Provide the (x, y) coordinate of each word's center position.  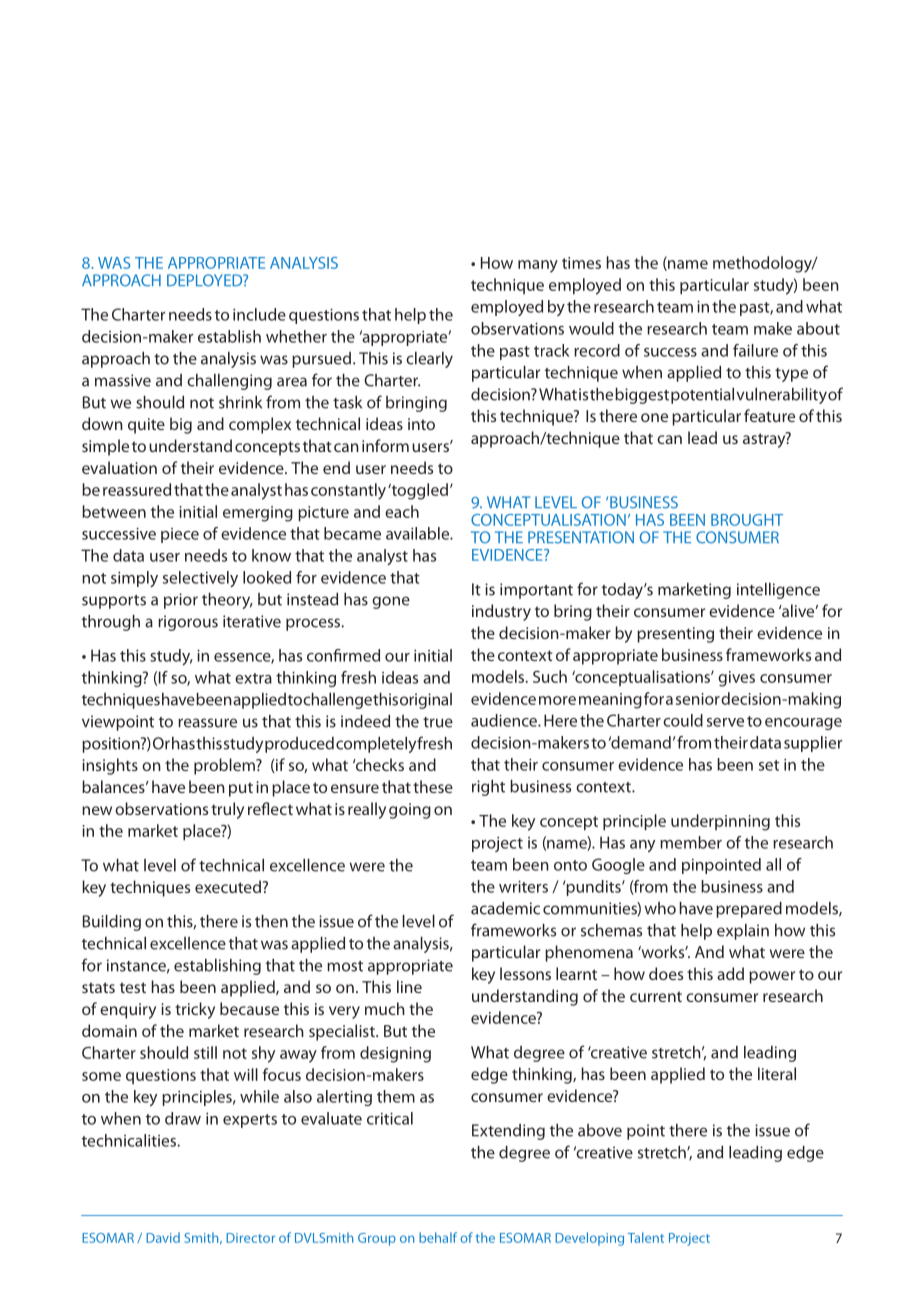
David (163, 1237)
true (438, 722)
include (259, 314)
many (538, 266)
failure (755, 350)
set (769, 765)
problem (225, 766)
